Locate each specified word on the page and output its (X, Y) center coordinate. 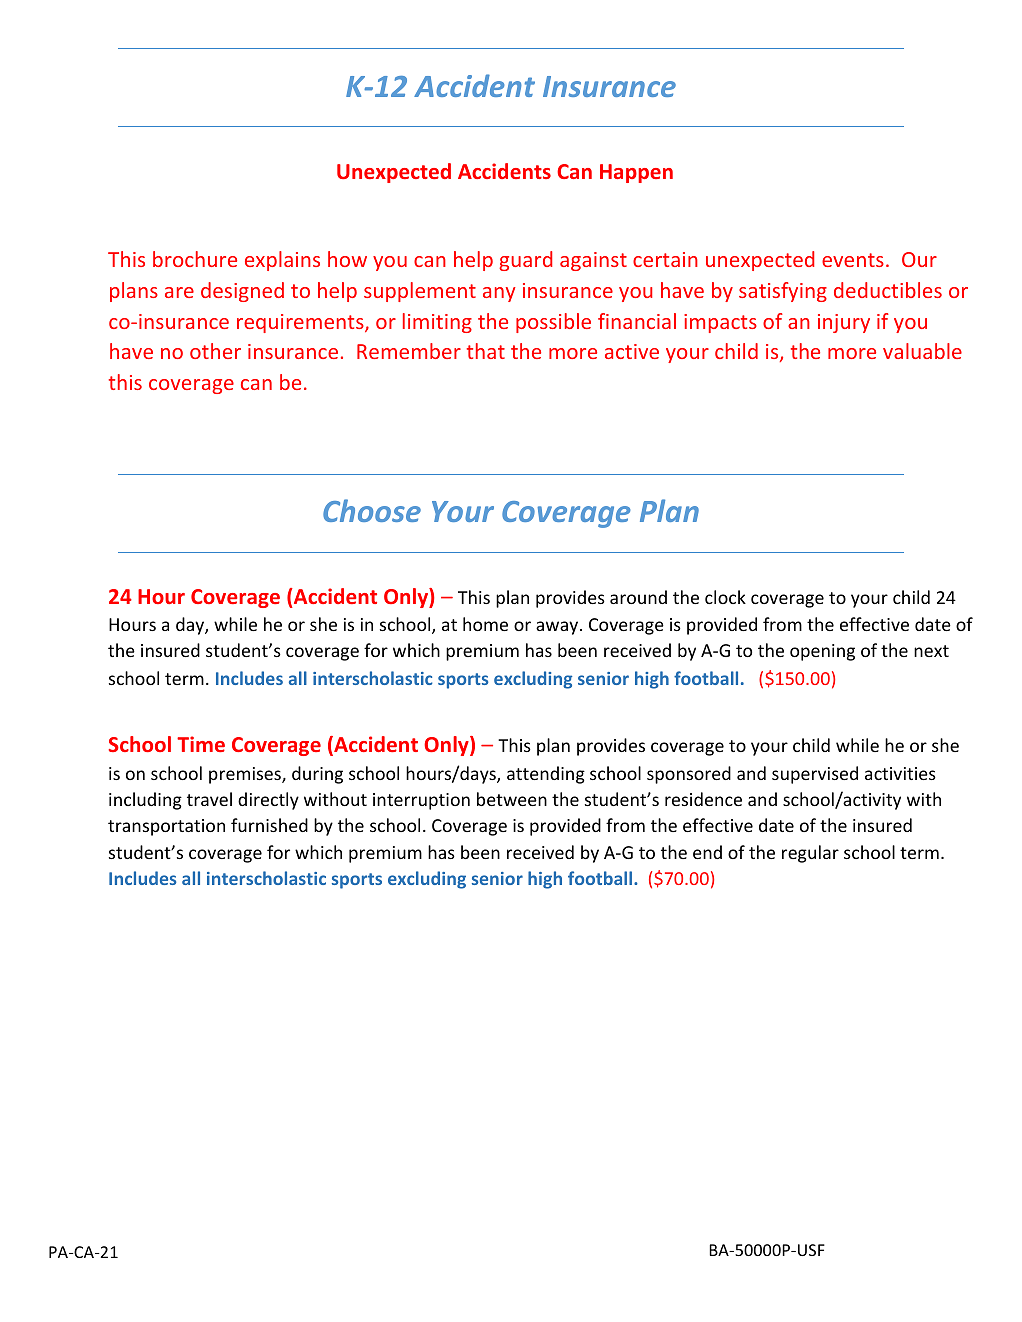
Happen (636, 173)
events (853, 260)
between (512, 799)
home (485, 624)
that (486, 351)
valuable (922, 351)
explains (282, 261)
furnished (269, 825)
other (215, 351)
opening (822, 652)
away (558, 628)
